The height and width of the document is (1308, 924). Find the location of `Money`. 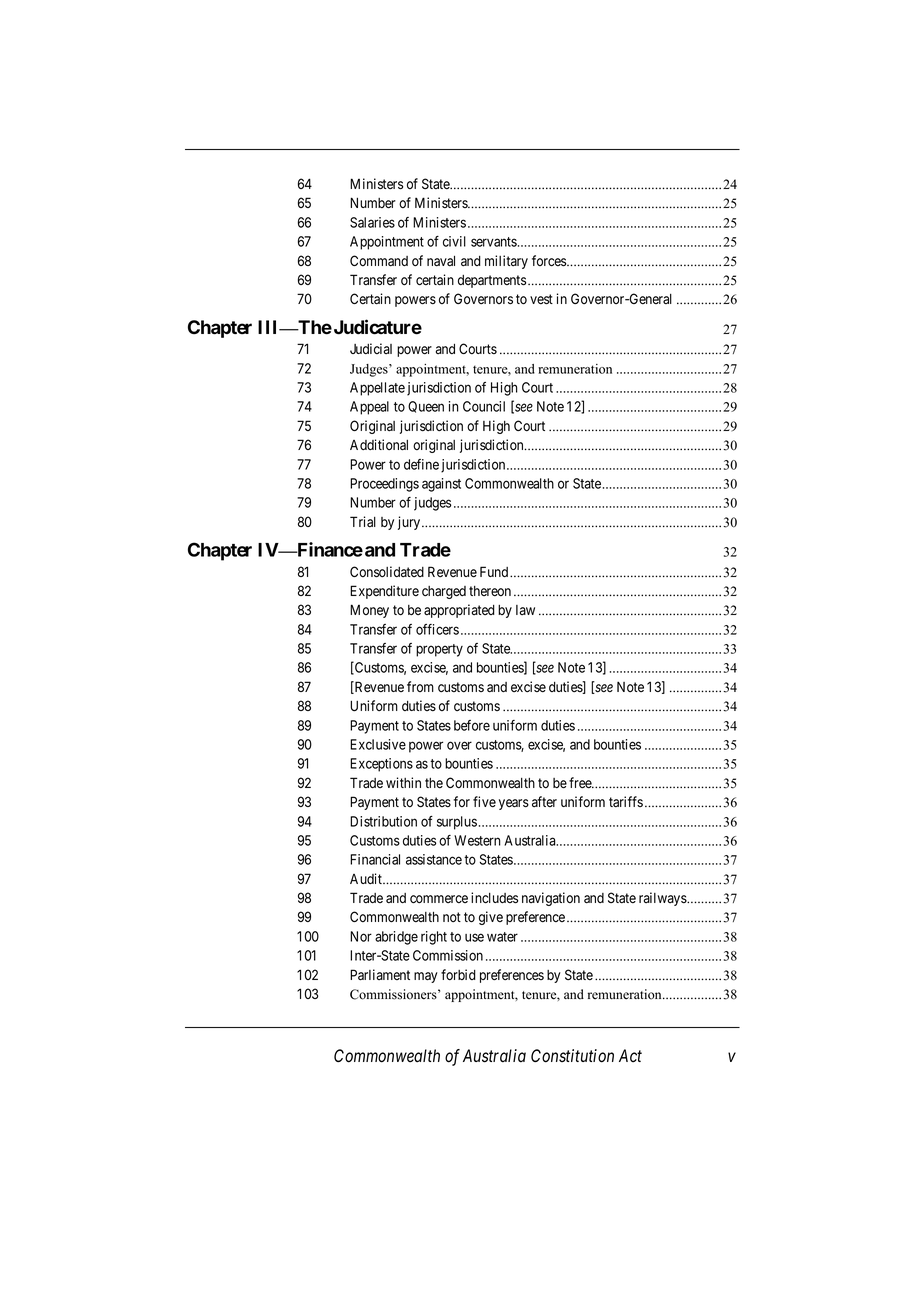

Money is located at coordinates (369, 611).
